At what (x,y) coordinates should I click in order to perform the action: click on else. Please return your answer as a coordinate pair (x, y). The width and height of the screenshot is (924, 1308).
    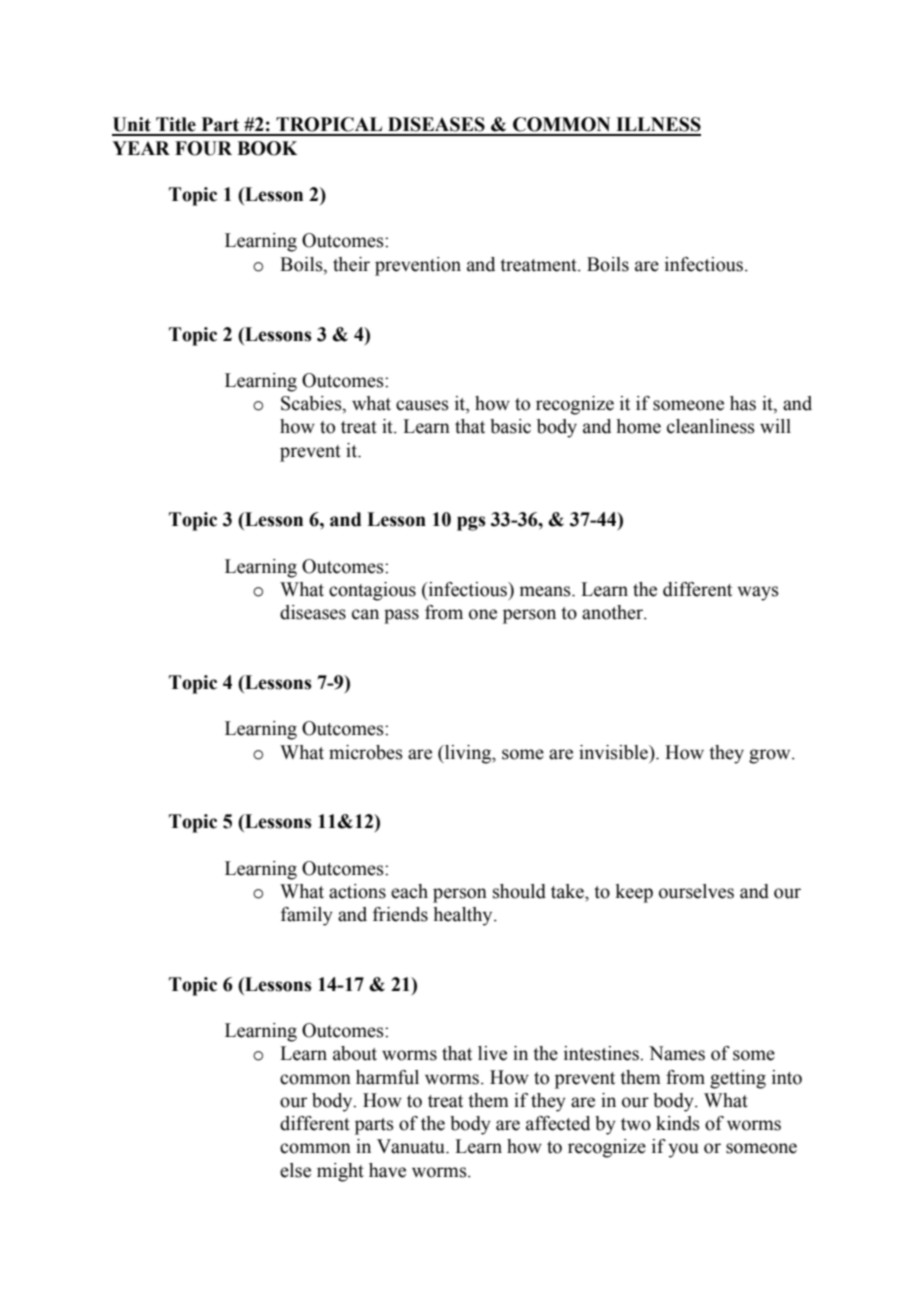
    Looking at the image, I should click on (295, 1170).
